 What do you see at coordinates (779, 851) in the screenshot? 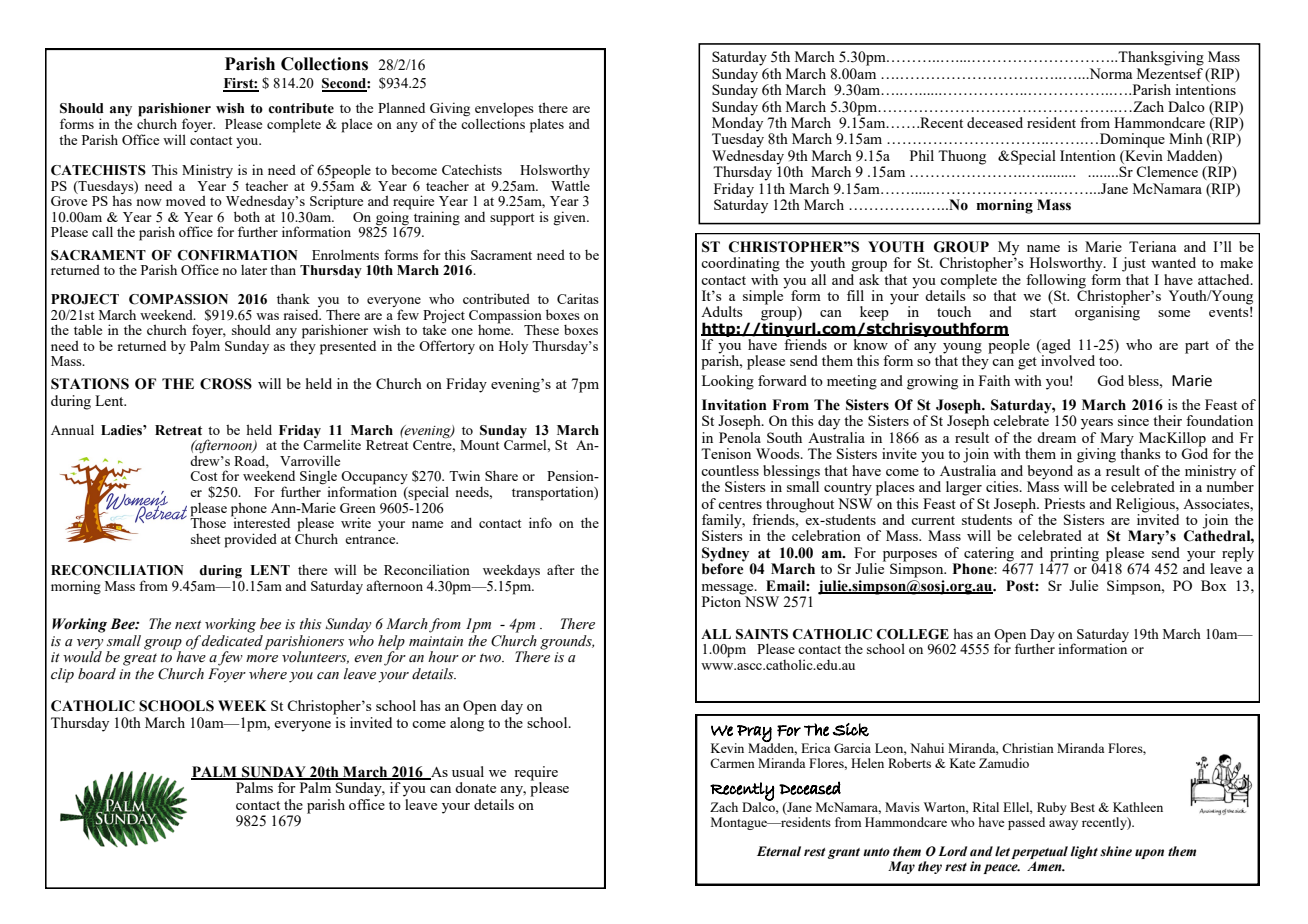
I see `Eternal` at bounding box center [779, 851].
